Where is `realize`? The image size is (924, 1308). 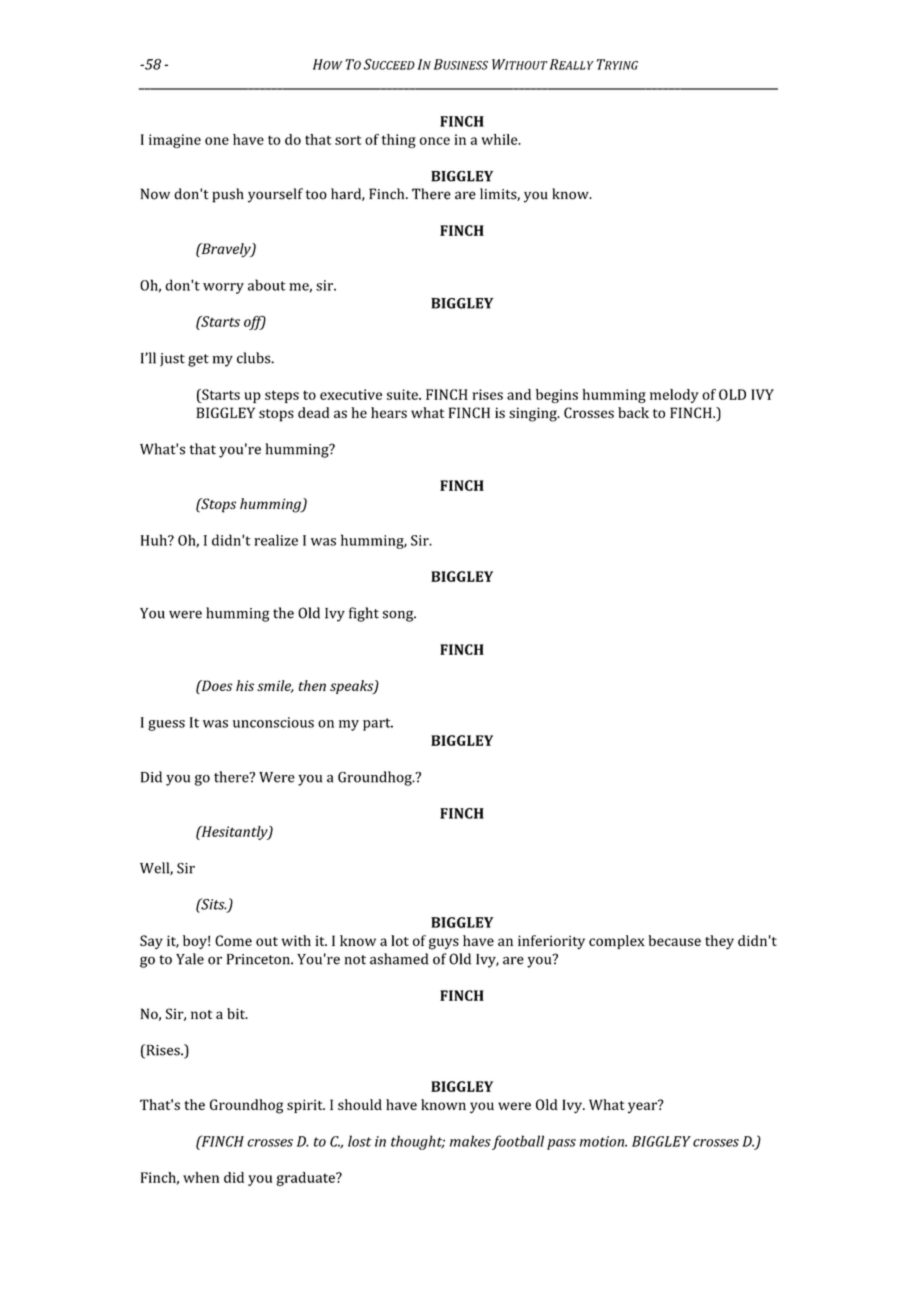
realize is located at coordinates (276, 540).
